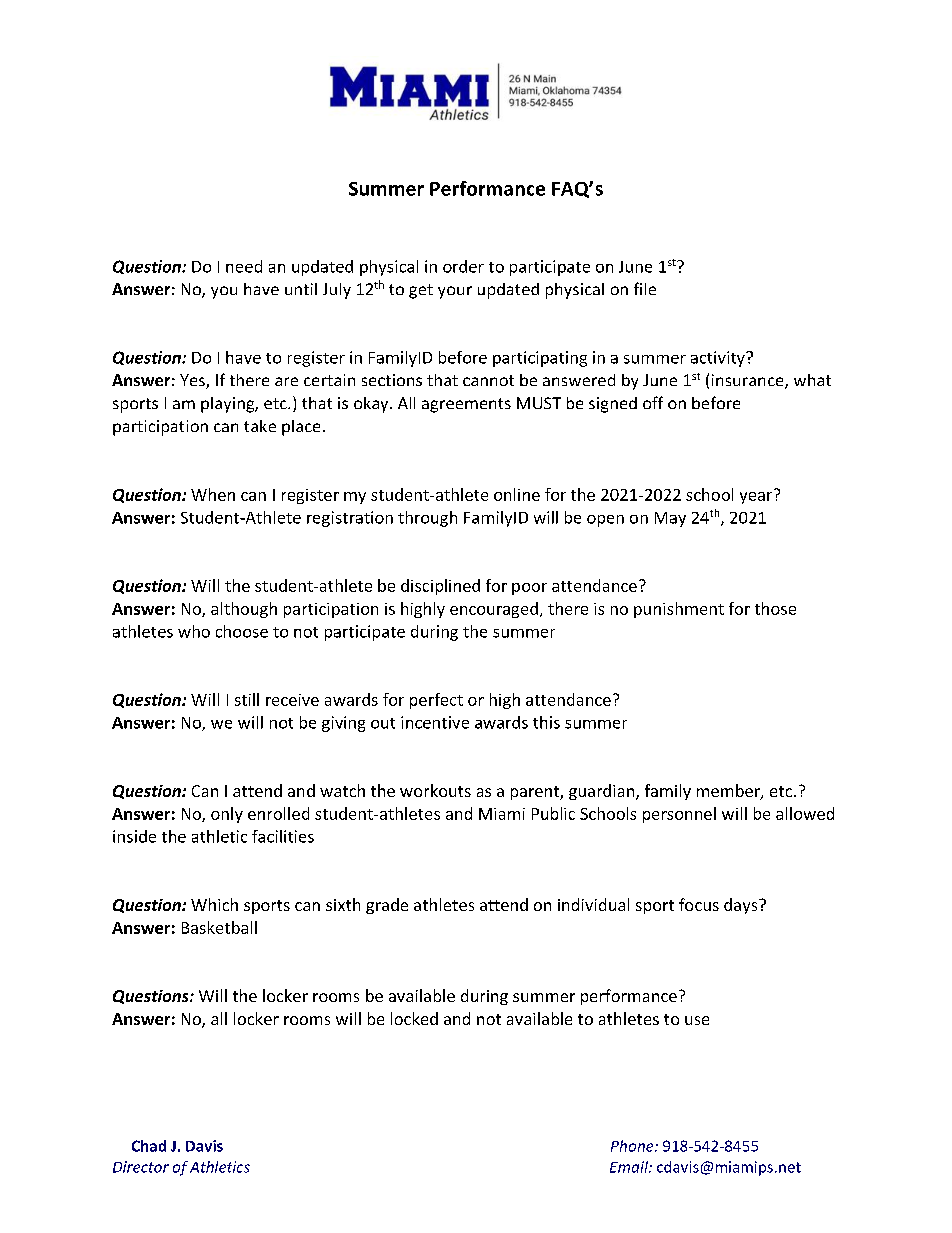 The height and width of the screenshot is (1233, 952). What do you see at coordinates (697, 1020) in the screenshot?
I see `use` at bounding box center [697, 1020].
